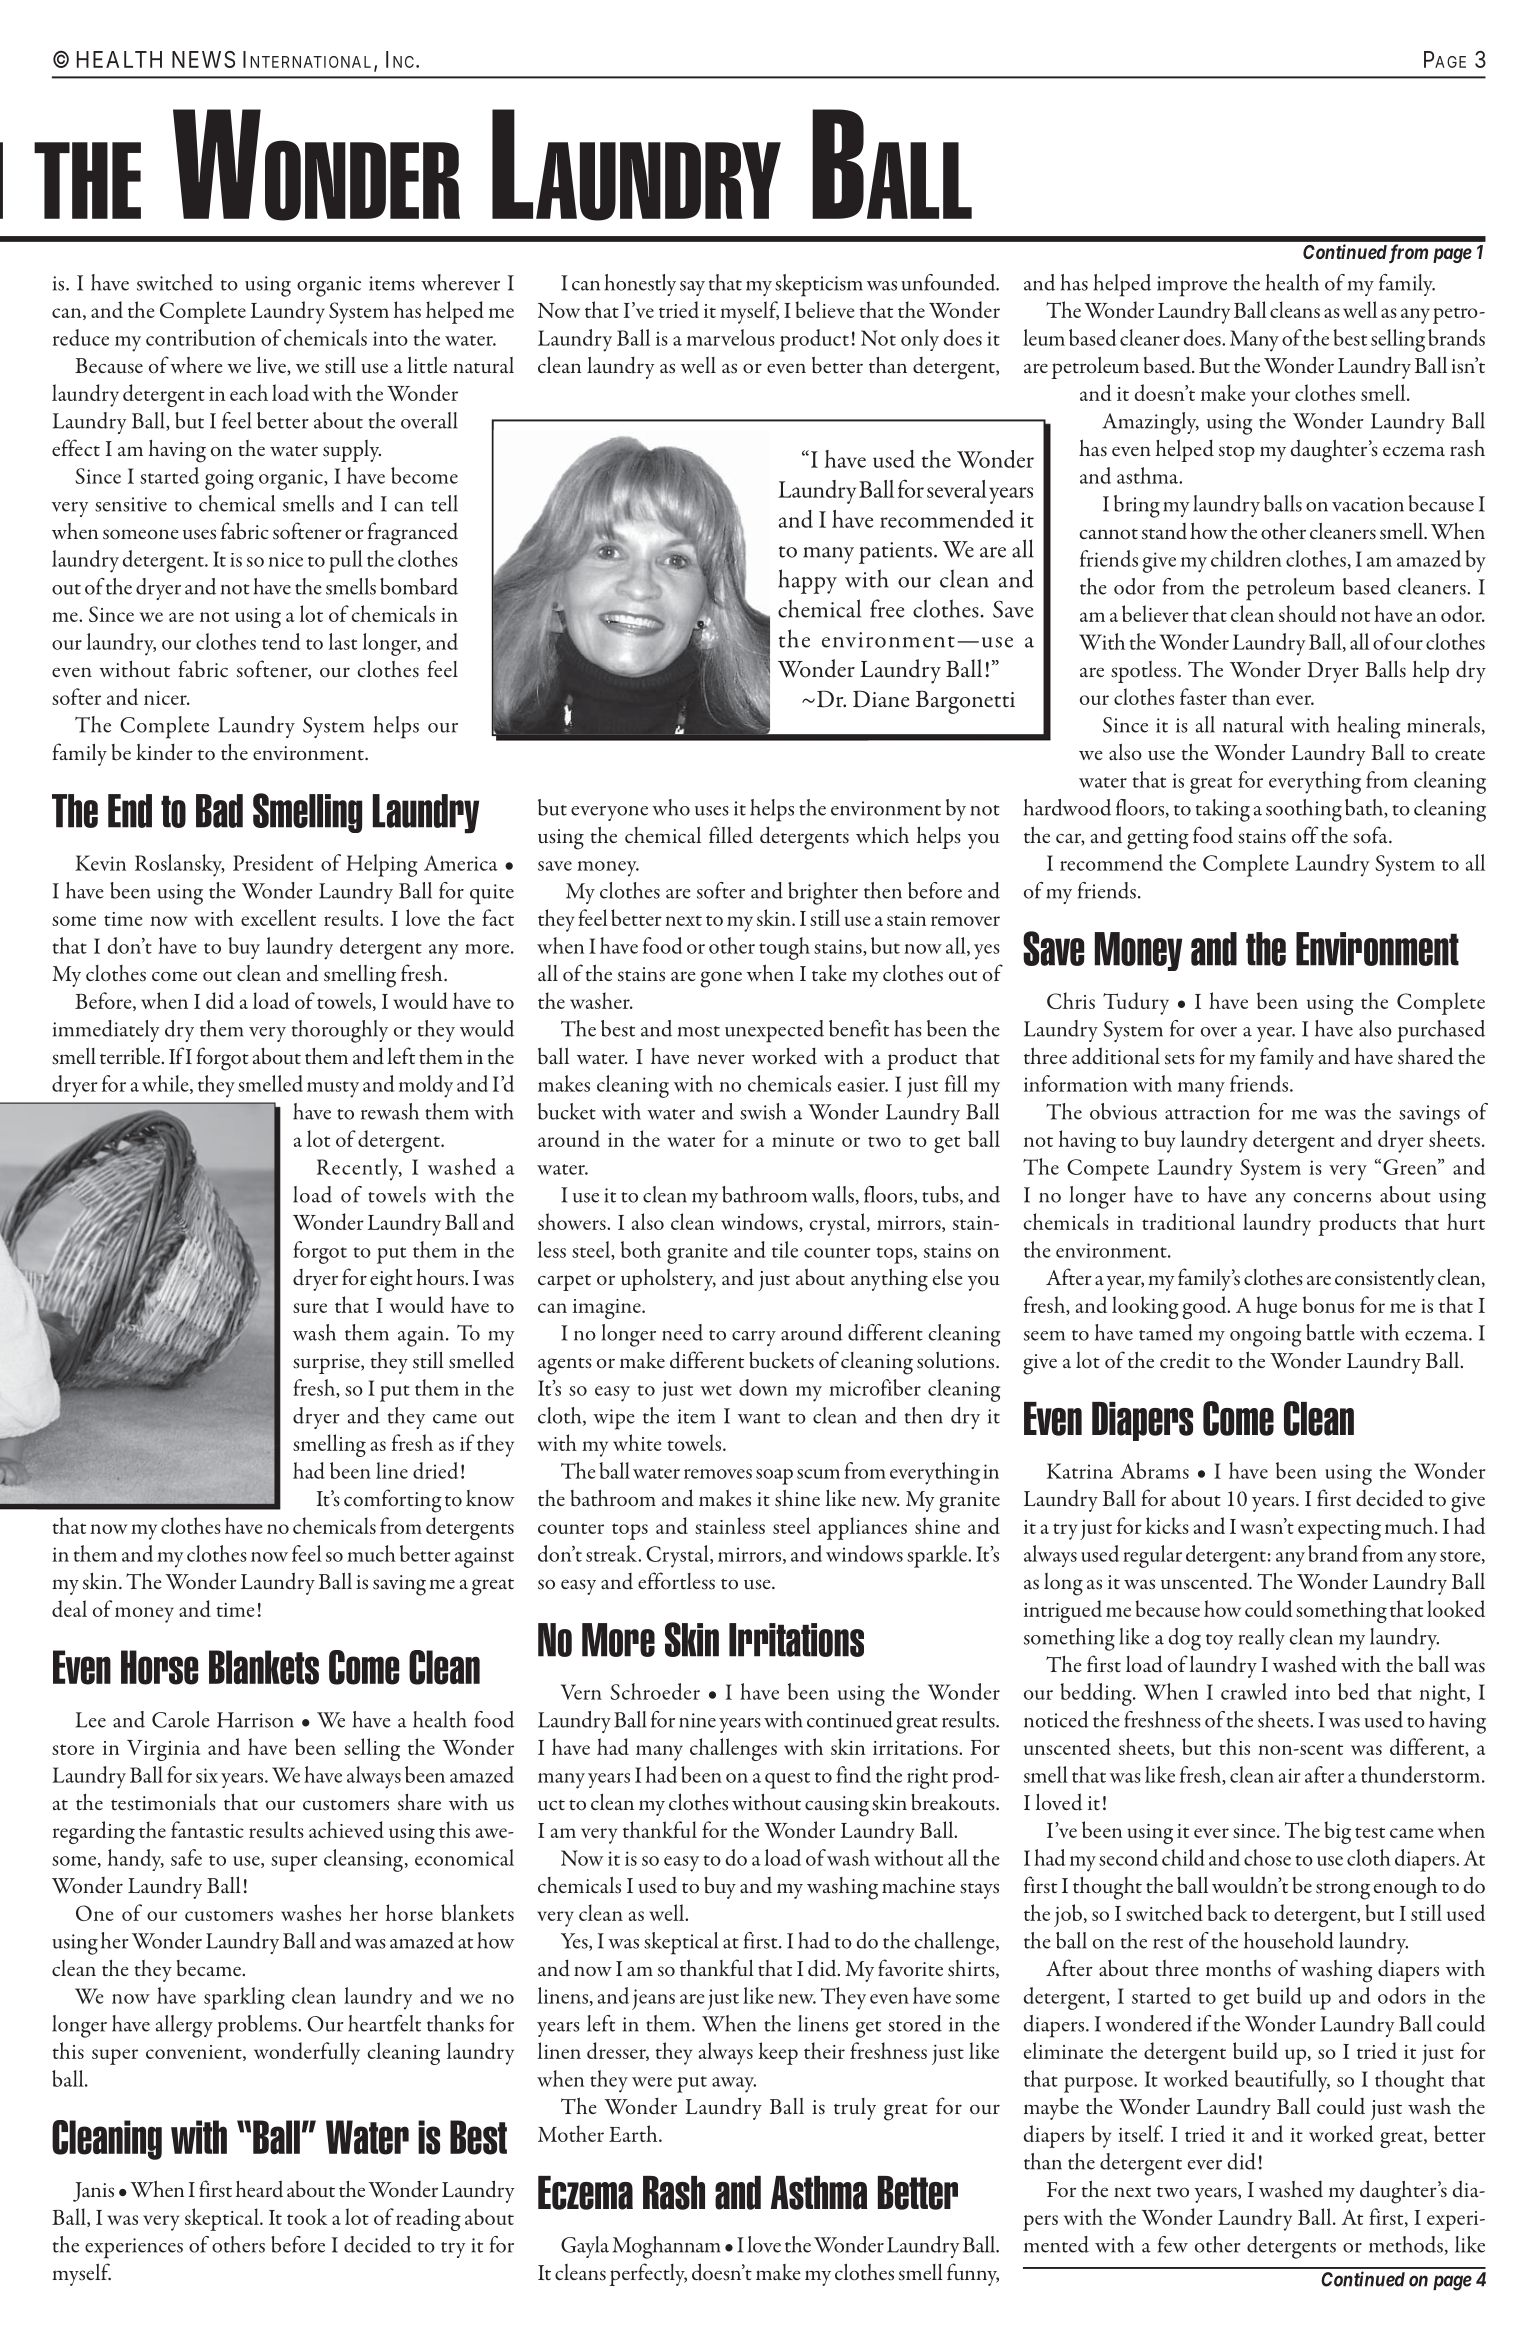 This screenshot has height=2349, width=1520. What do you see at coordinates (203, 59) in the screenshot?
I see `NEWS` at bounding box center [203, 59].
